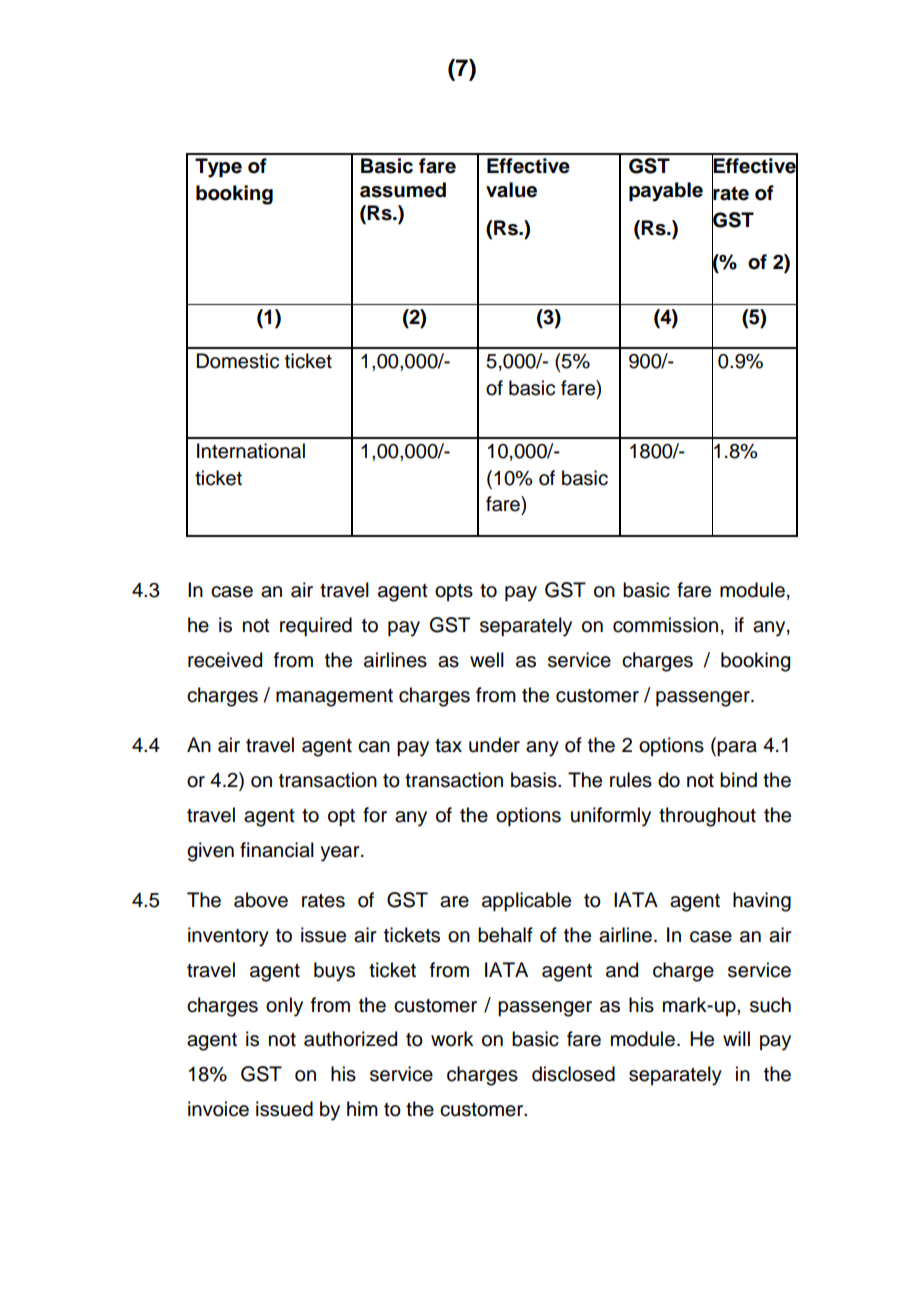 Image resolution: width=924 pixels, height=1308 pixels. Describe the element at coordinates (665, 625) in the screenshot. I see `commission` at that location.
